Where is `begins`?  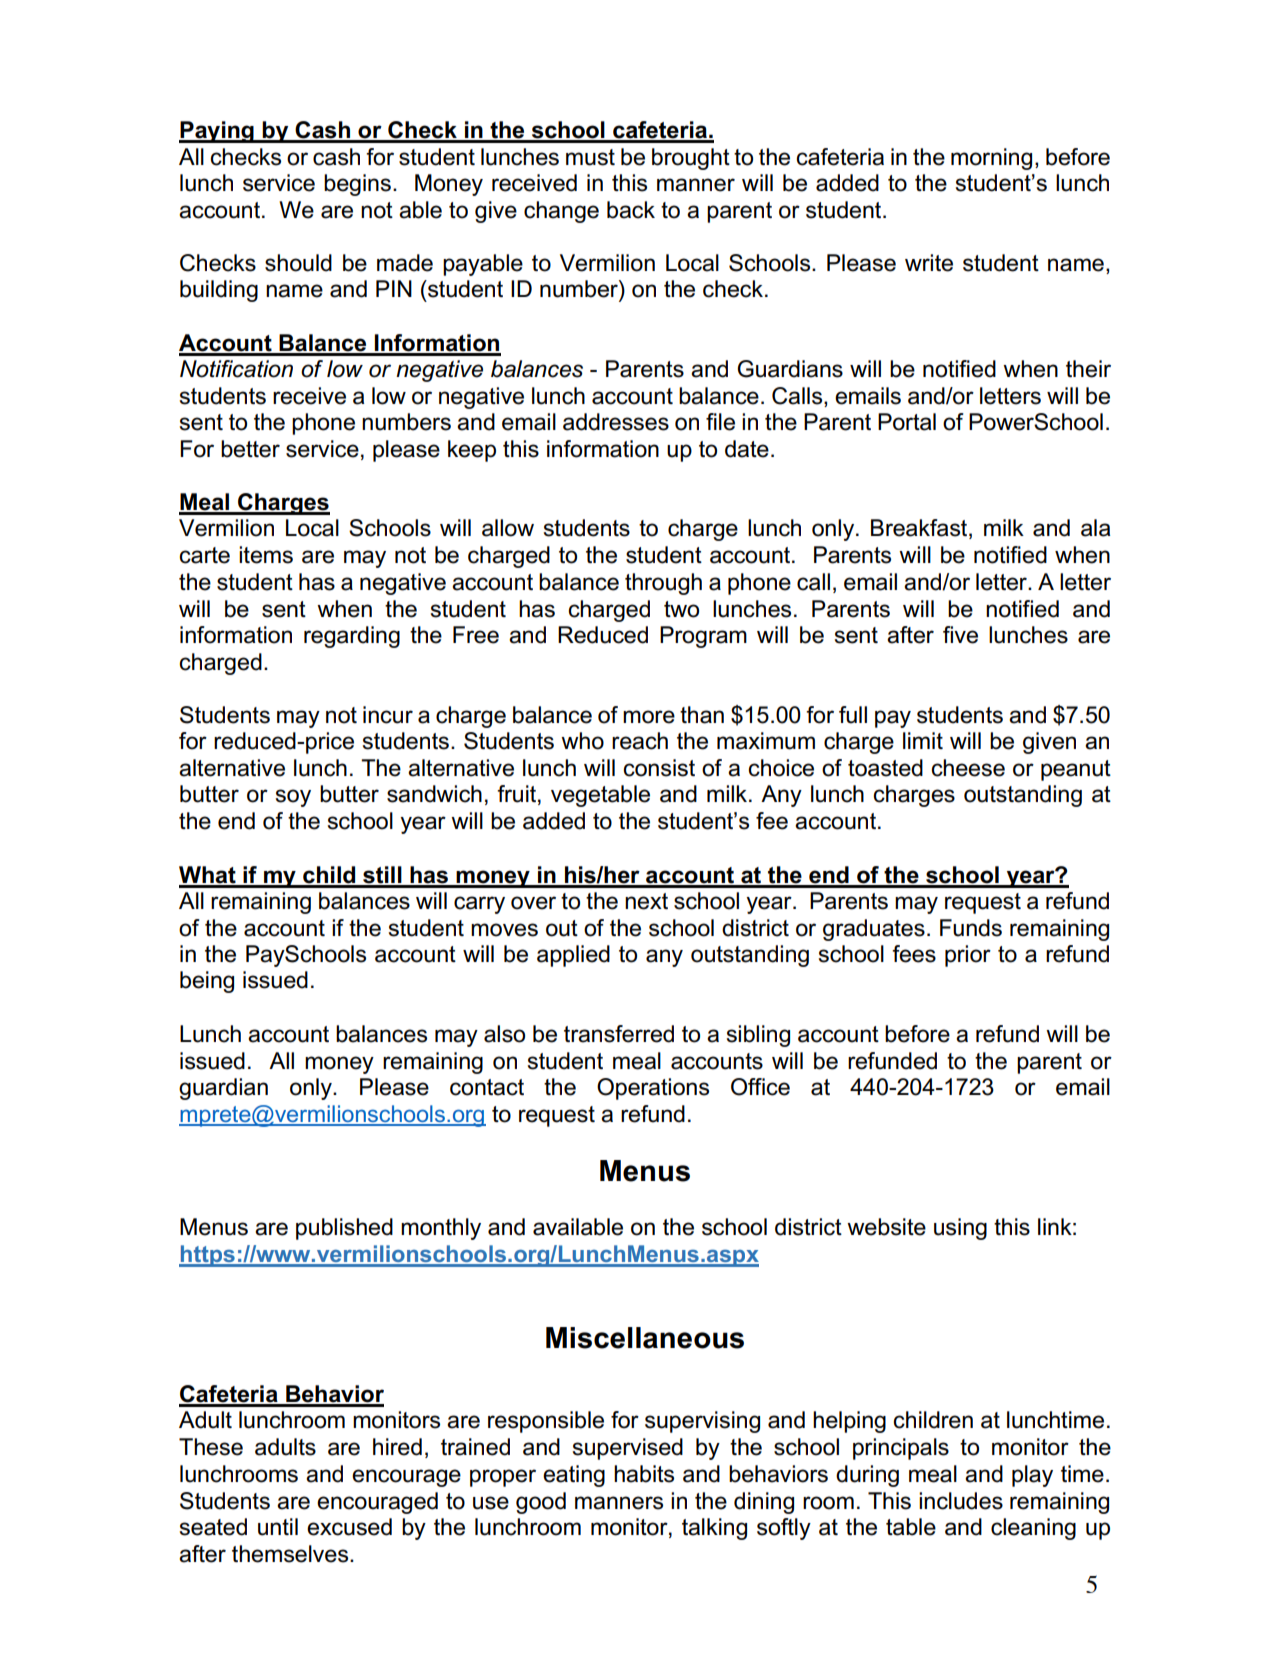
begins is located at coordinates (357, 185).
